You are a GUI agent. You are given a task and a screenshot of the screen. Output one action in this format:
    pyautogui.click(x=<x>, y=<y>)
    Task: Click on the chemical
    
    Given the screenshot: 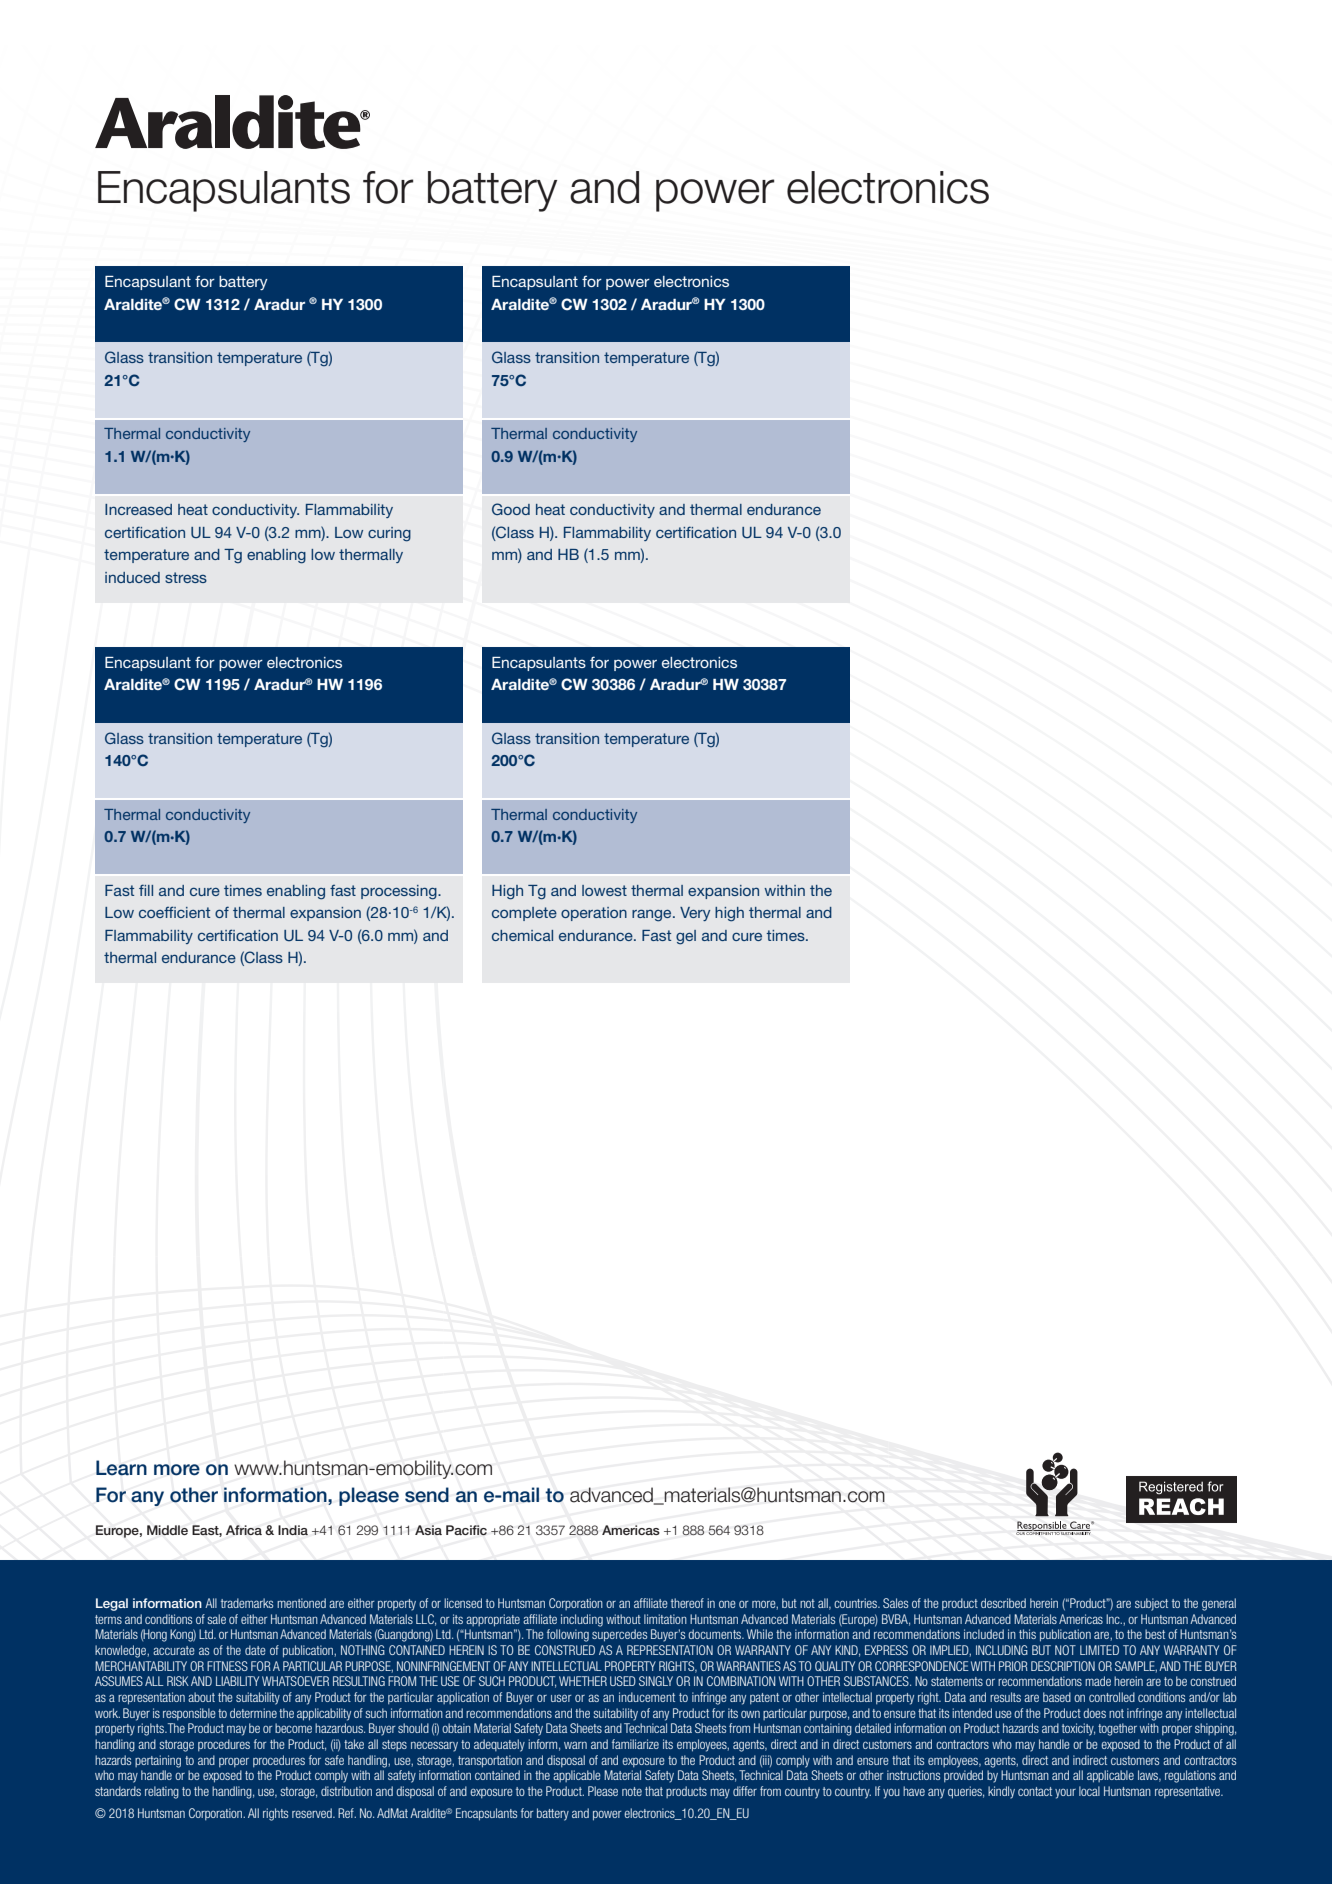 What is the action you would take?
    pyautogui.click(x=522, y=935)
